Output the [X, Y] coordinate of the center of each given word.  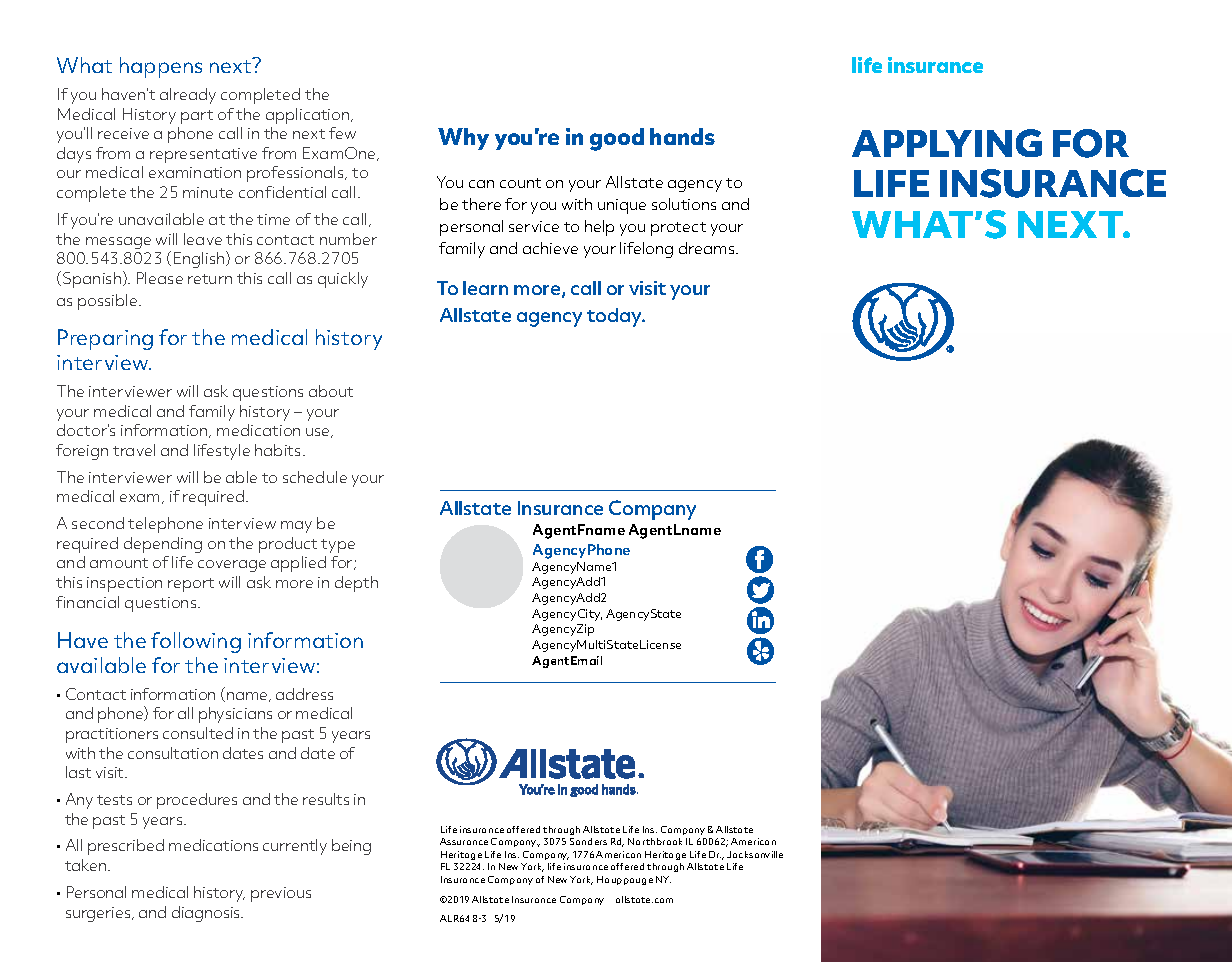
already [188, 96]
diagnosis [207, 914]
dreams [708, 248]
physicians [235, 715]
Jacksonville [755, 854]
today [616, 317]
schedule [315, 477]
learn [485, 288]
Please [160, 278]
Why [463, 139]
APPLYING [947, 143]
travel [134, 450]
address [304, 694]
